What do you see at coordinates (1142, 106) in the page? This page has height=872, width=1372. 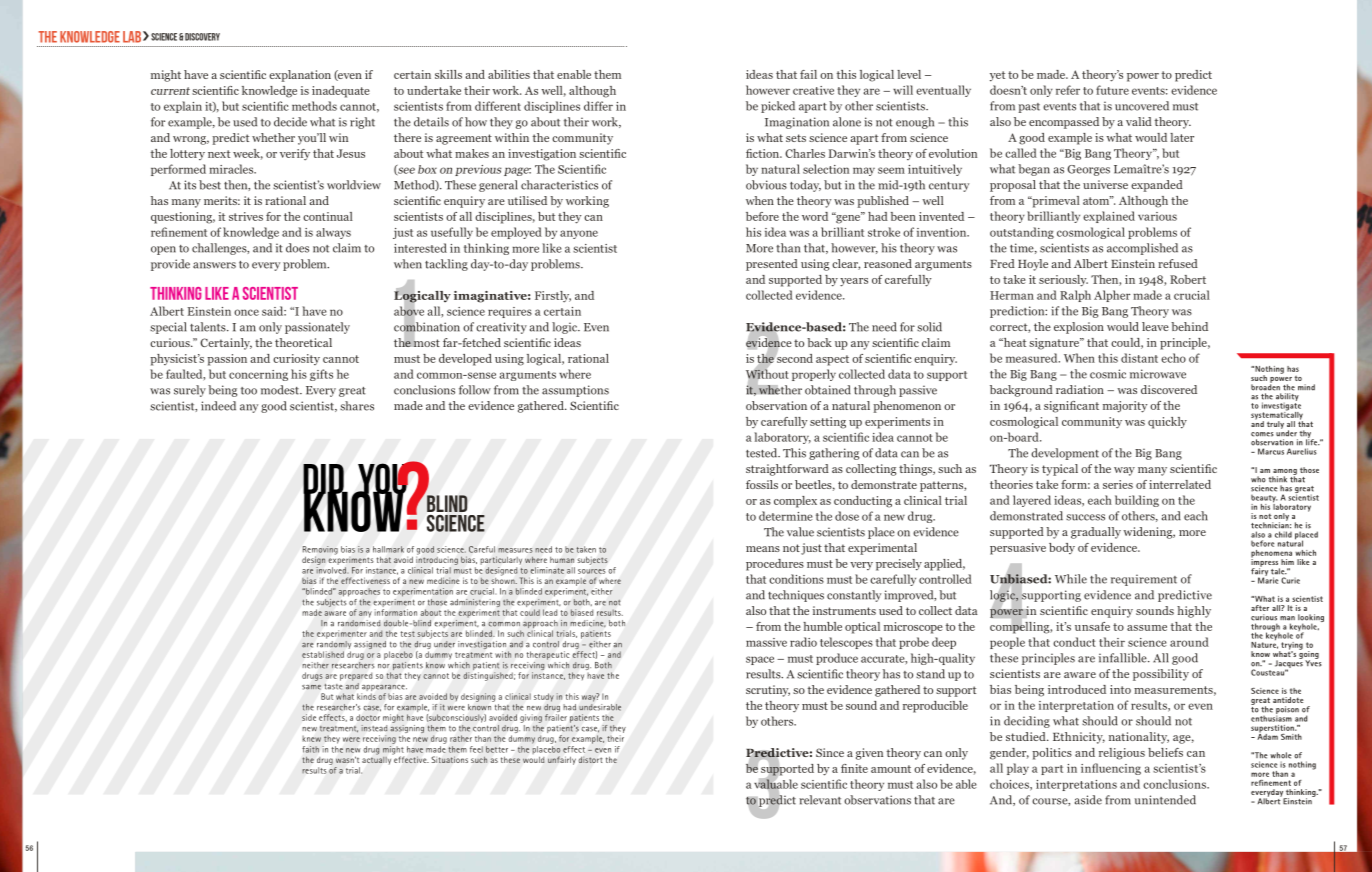 I see `uncovered` at bounding box center [1142, 106].
